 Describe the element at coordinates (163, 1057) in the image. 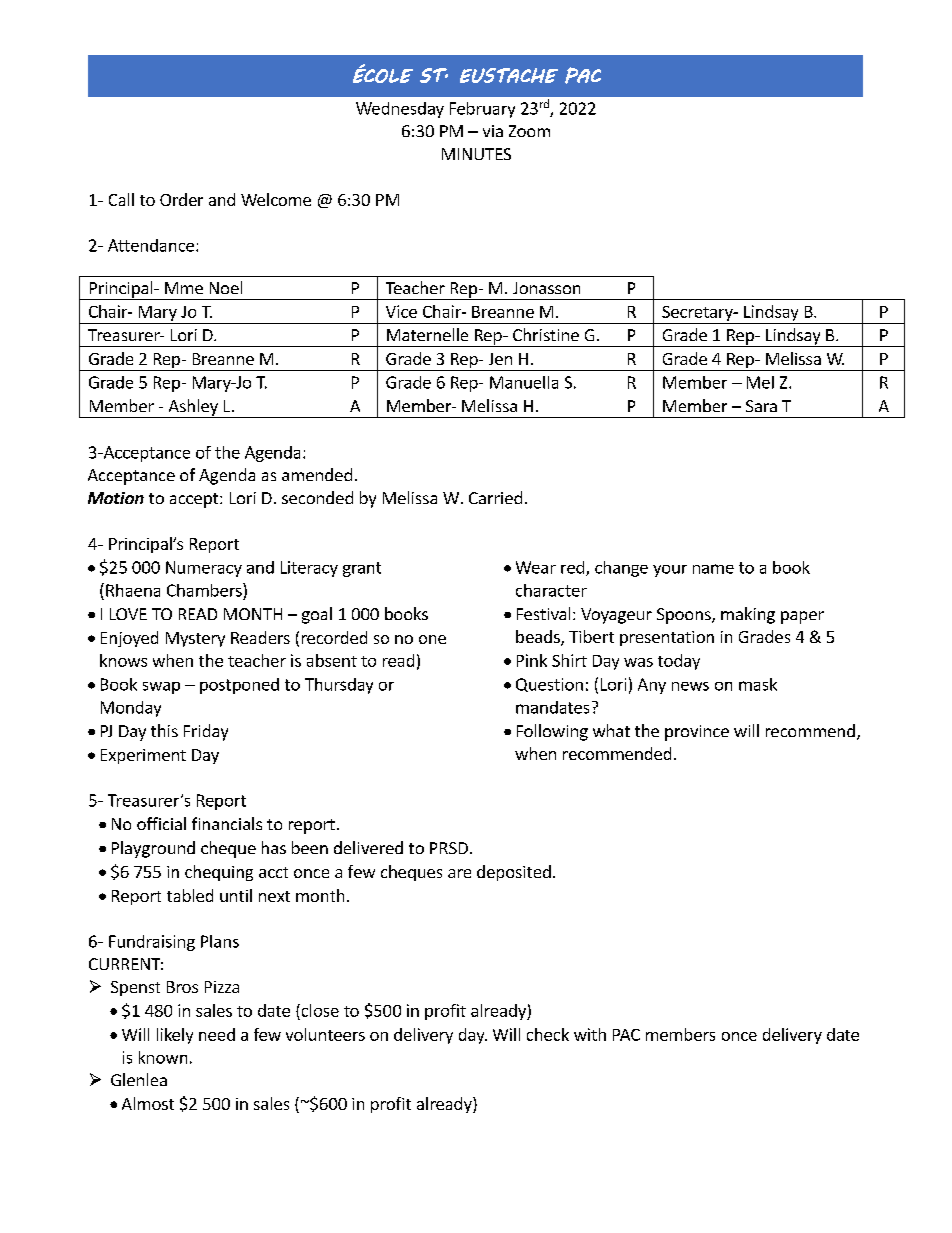

I see `known` at that location.
